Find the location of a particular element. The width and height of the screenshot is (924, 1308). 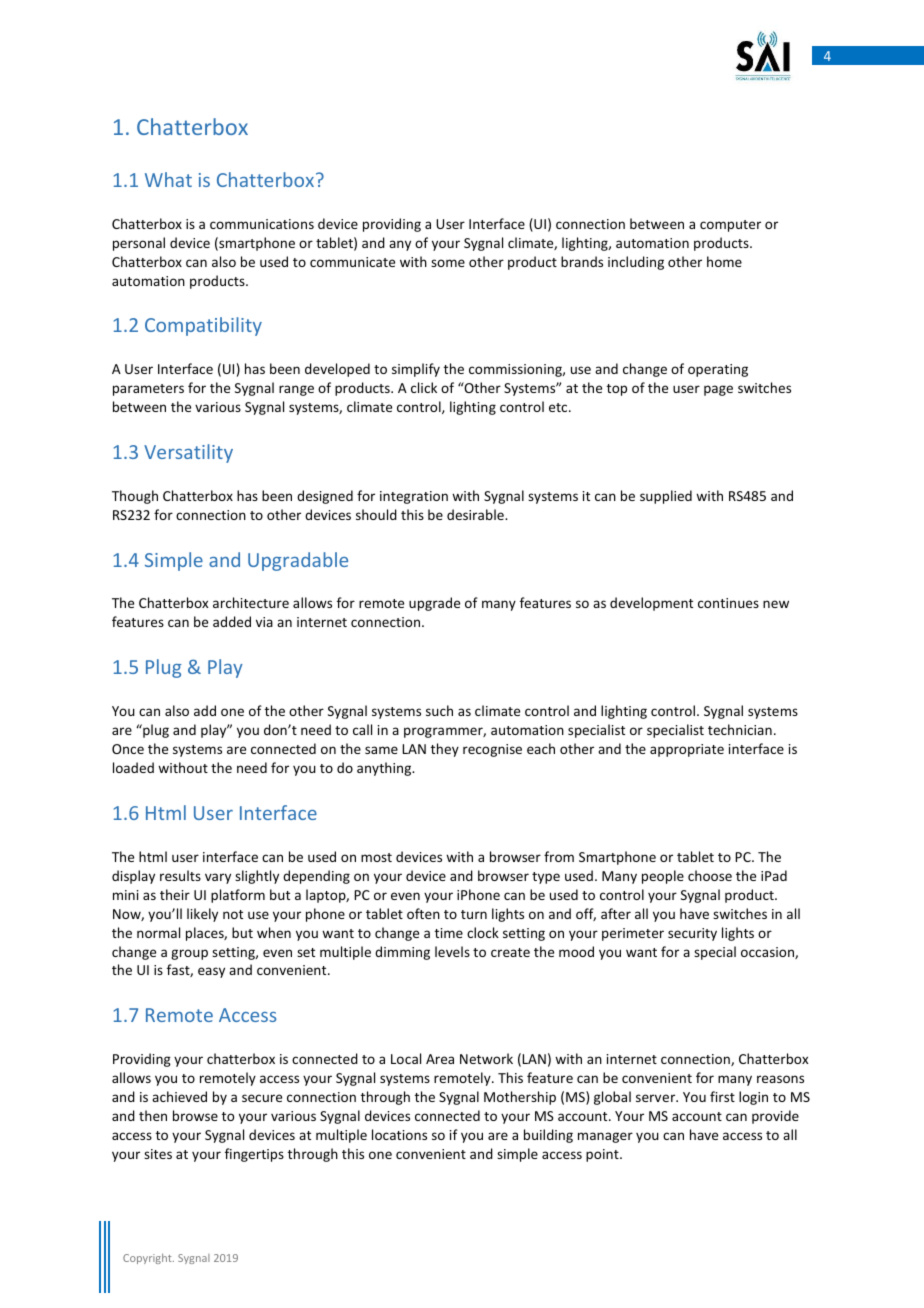

locations is located at coordinates (399, 1134).
